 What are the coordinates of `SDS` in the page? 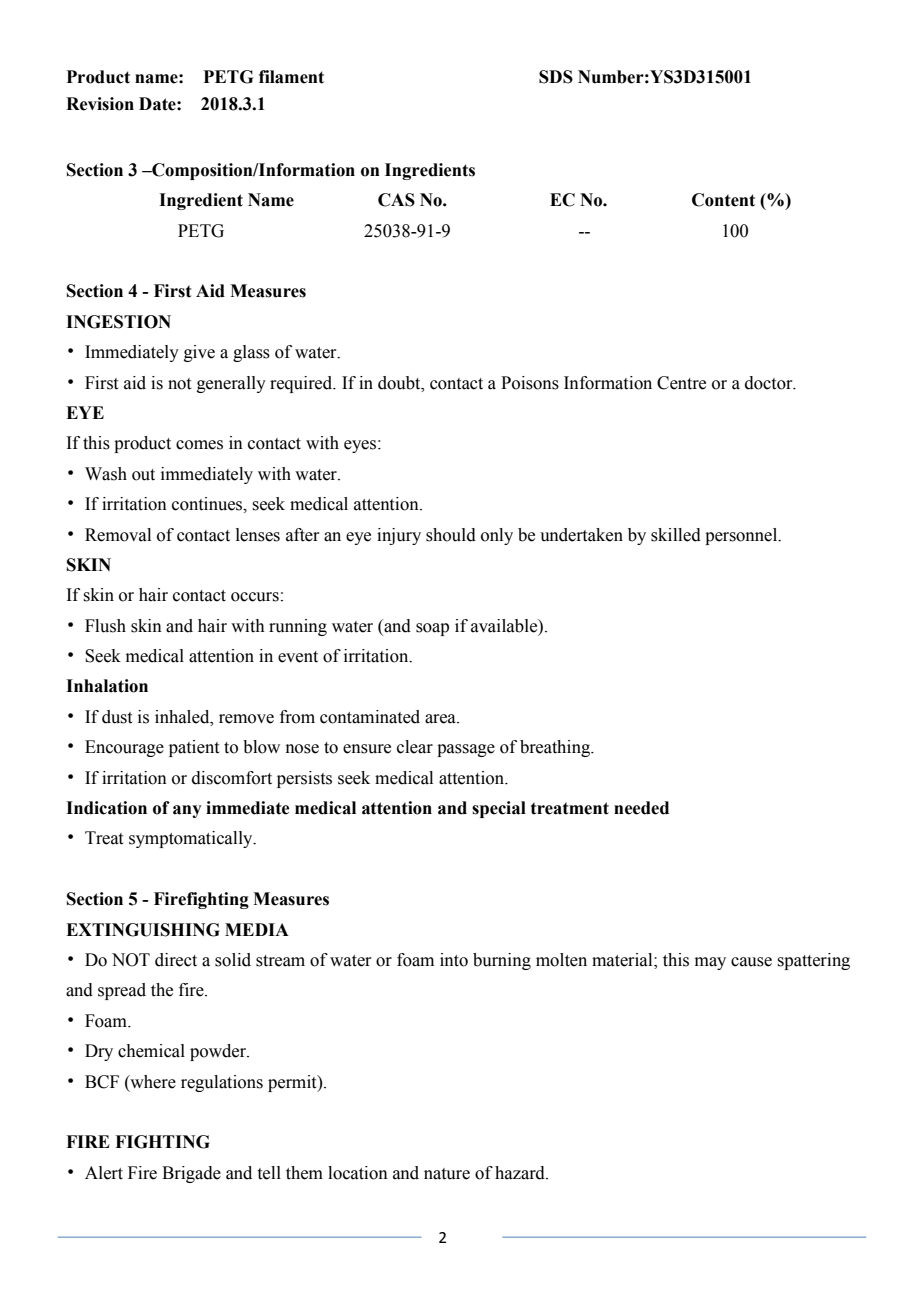 It's located at (556, 77).
